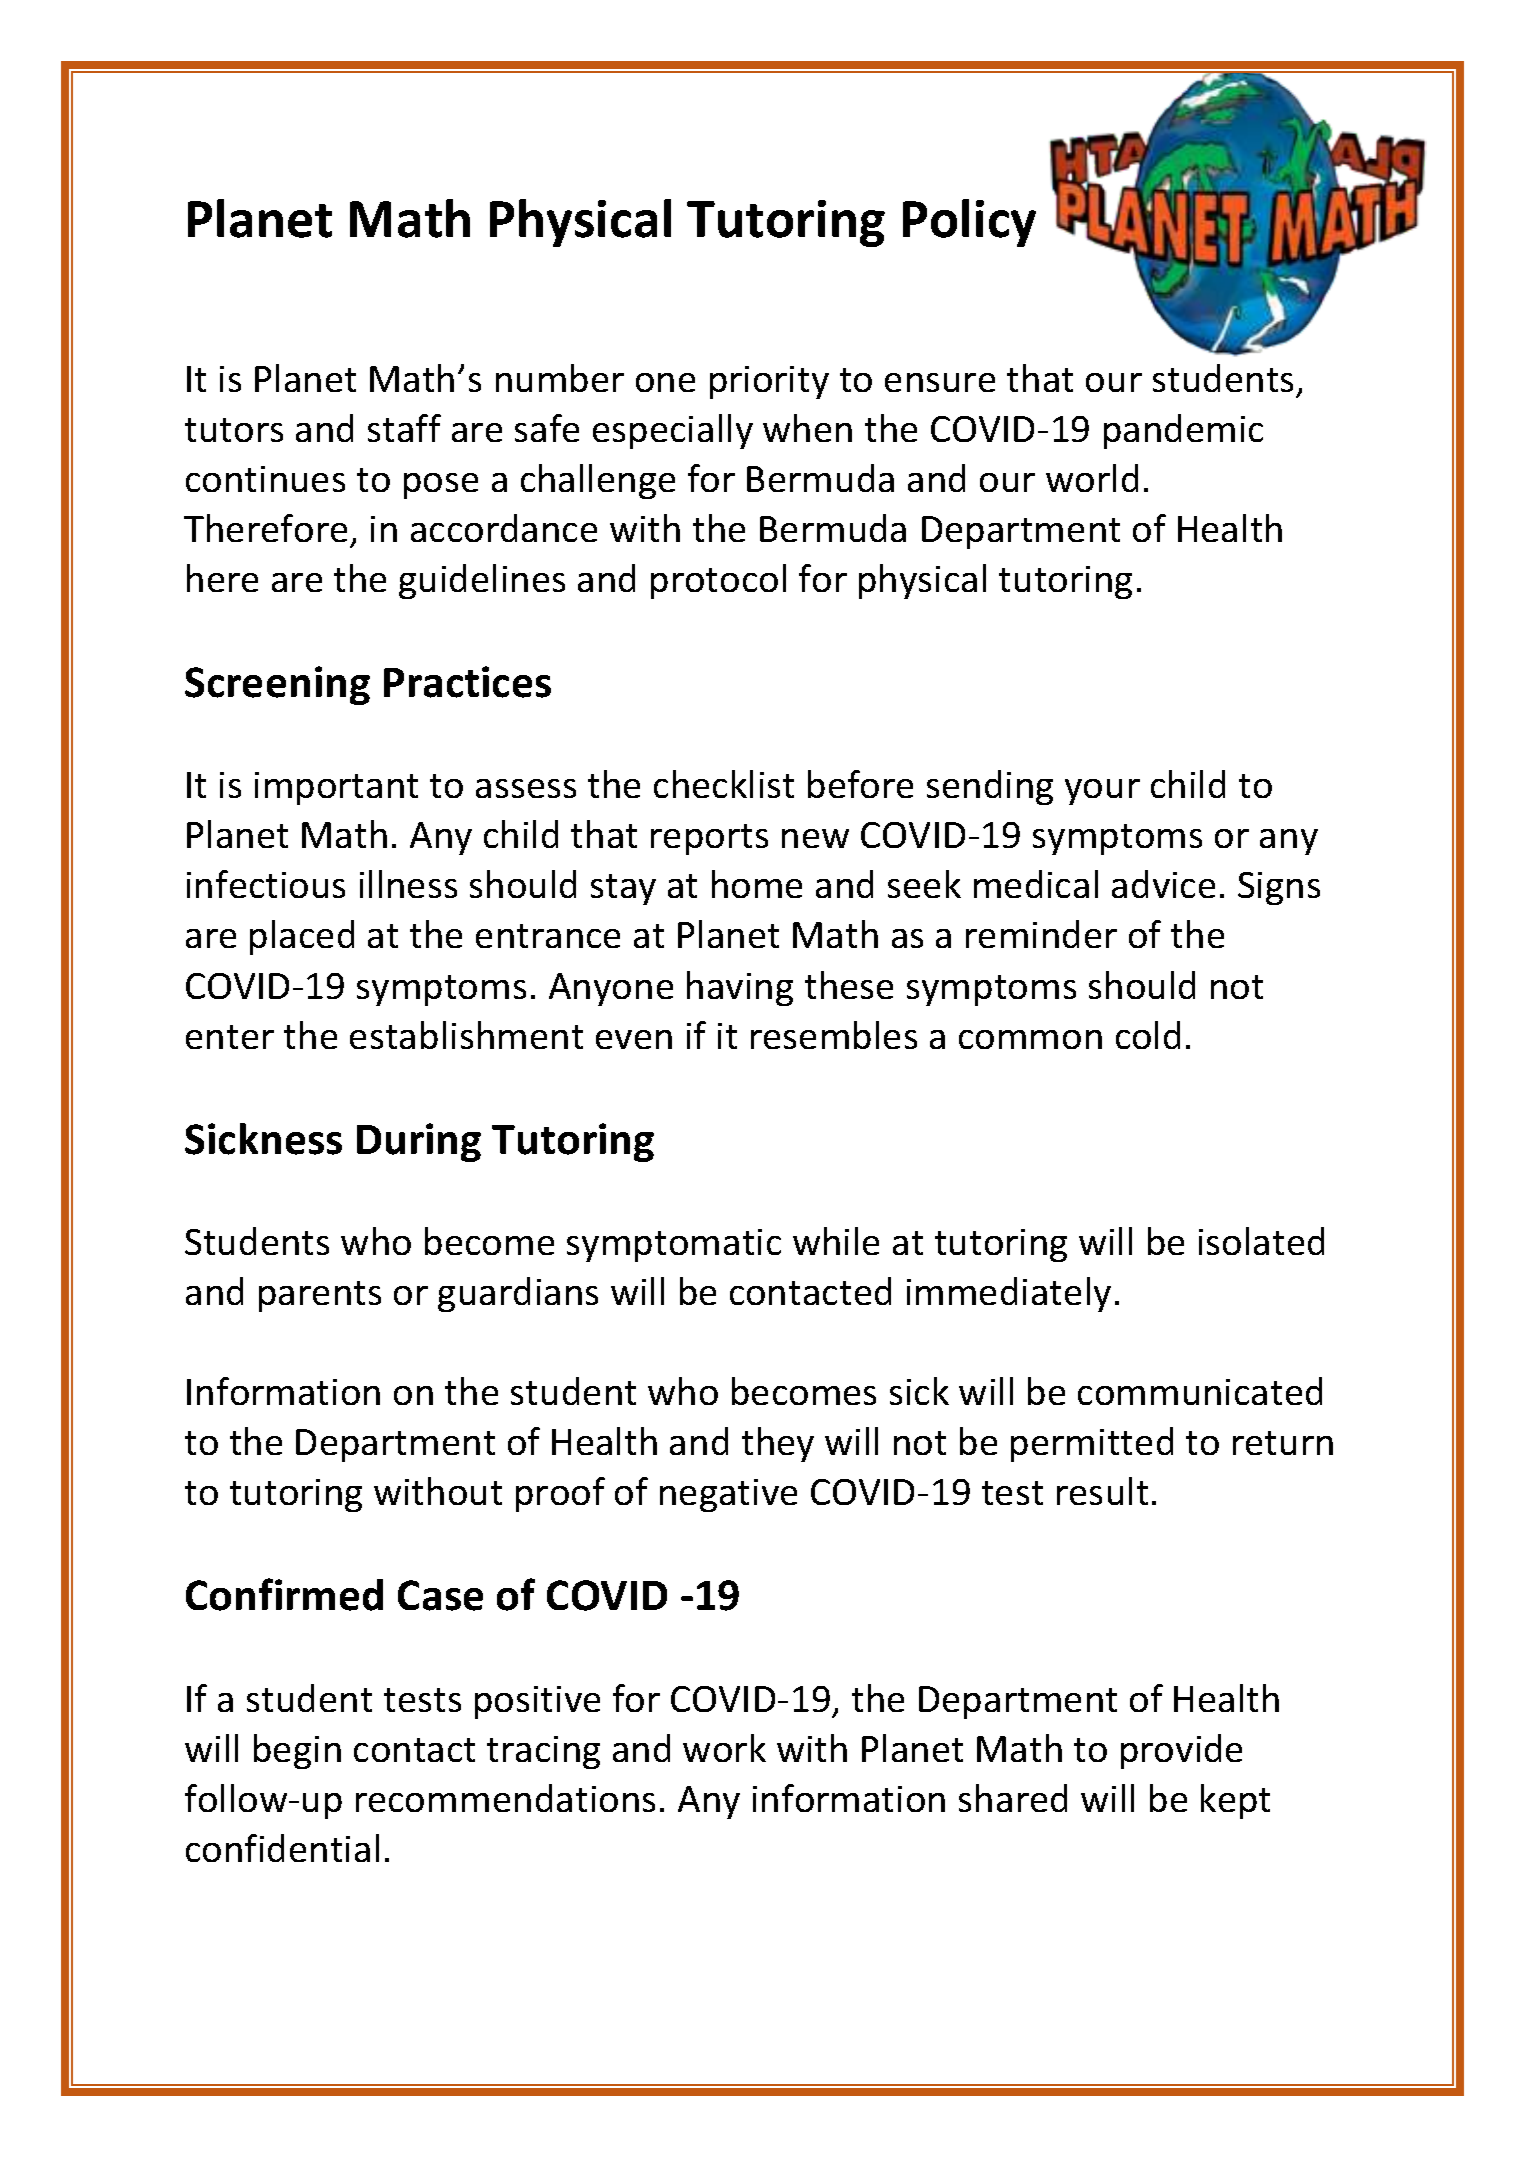 The width and height of the screenshot is (1525, 2157). I want to click on priority, so click(769, 382).
